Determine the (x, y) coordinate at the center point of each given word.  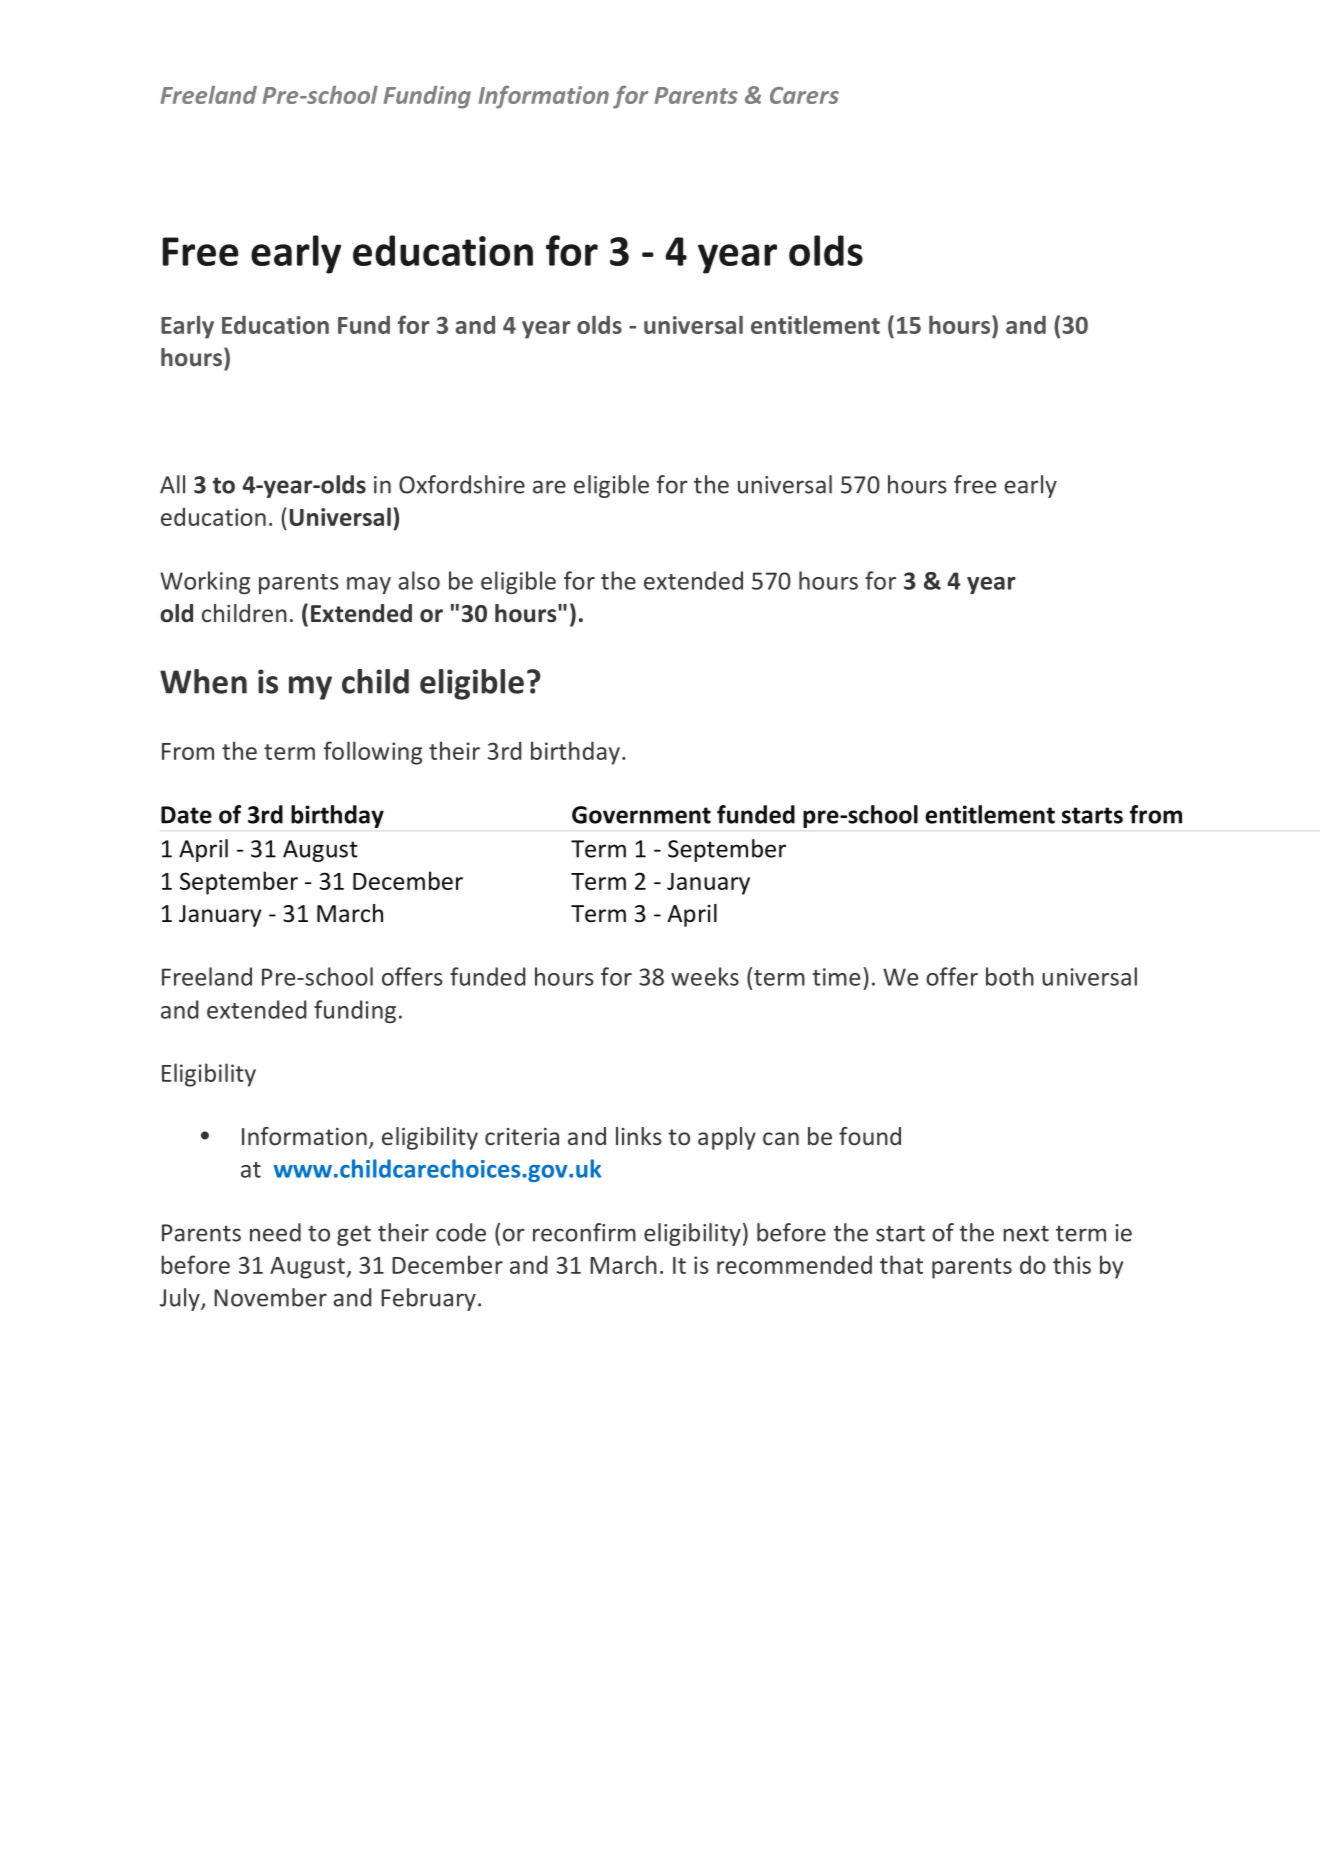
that (901, 1264)
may (369, 585)
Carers (804, 95)
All (172, 484)
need (275, 1232)
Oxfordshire (462, 484)
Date (186, 815)
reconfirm (584, 1232)
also (419, 580)
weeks (705, 976)
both (1010, 976)
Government (641, 815)
